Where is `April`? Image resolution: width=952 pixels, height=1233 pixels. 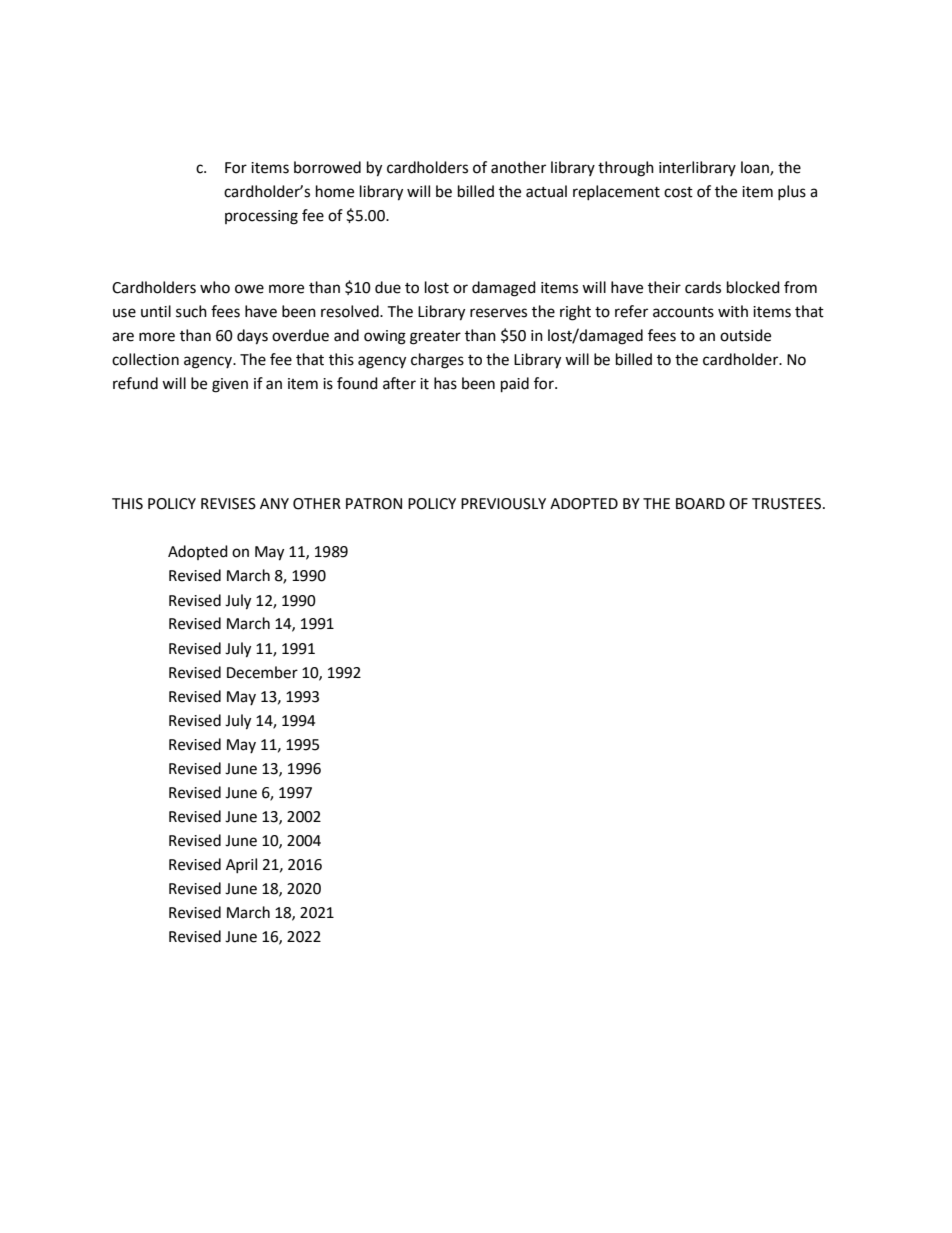
April is located at coordinates (241, 865).
